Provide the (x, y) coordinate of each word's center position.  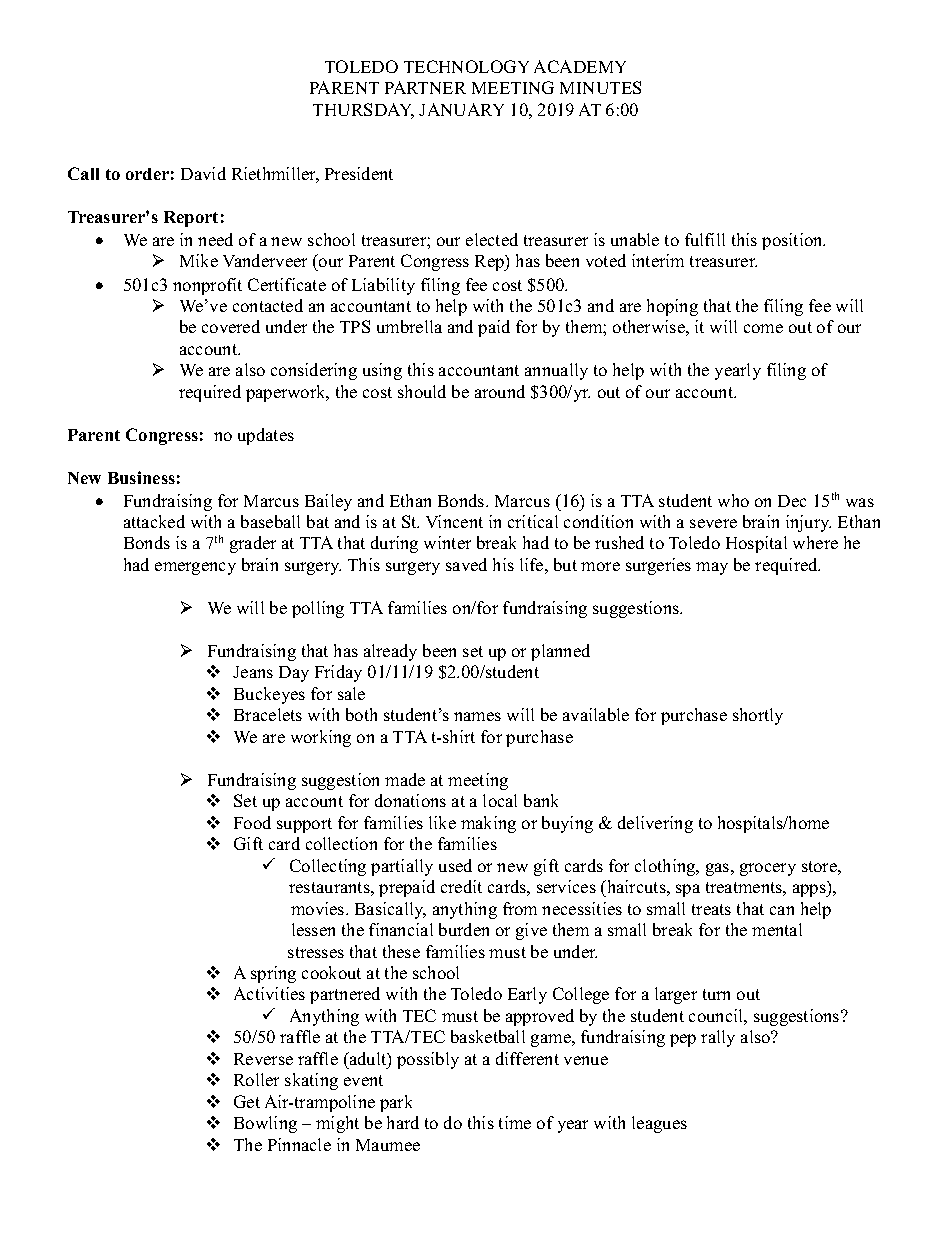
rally (718, 1038)
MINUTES (600, 87)
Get (247, 1101)
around (500, 391)
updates (266, 436)
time (515, 1122)
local (500, 800)
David (203, 173)
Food (252, 822)
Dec (792, 501)
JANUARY (461, 109)
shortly (758, 716)
